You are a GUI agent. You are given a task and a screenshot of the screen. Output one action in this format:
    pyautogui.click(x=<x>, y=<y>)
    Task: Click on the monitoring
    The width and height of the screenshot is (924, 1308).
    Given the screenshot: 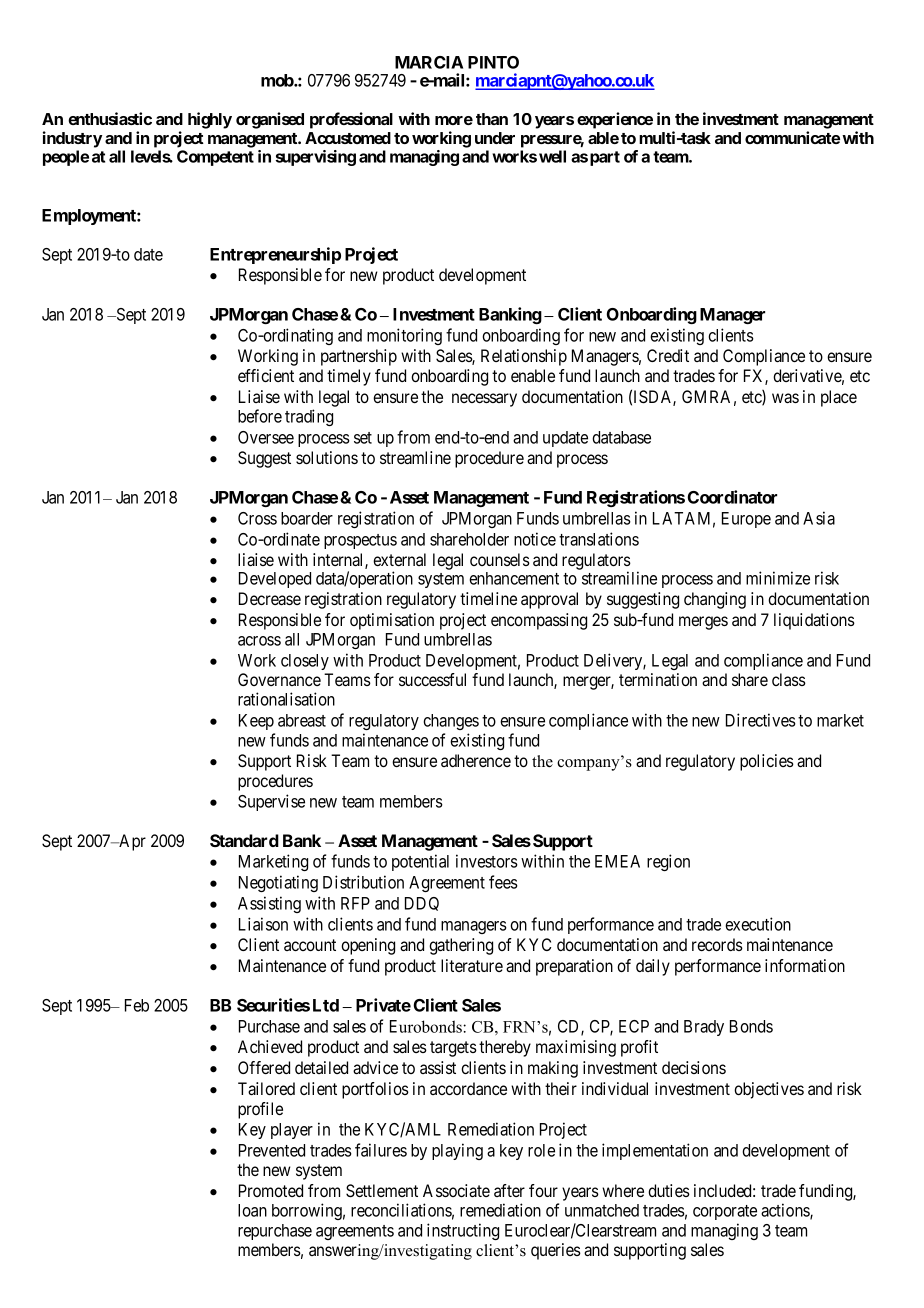 What is the action you would take?
    pyautogui.click(x=404, y=336)
